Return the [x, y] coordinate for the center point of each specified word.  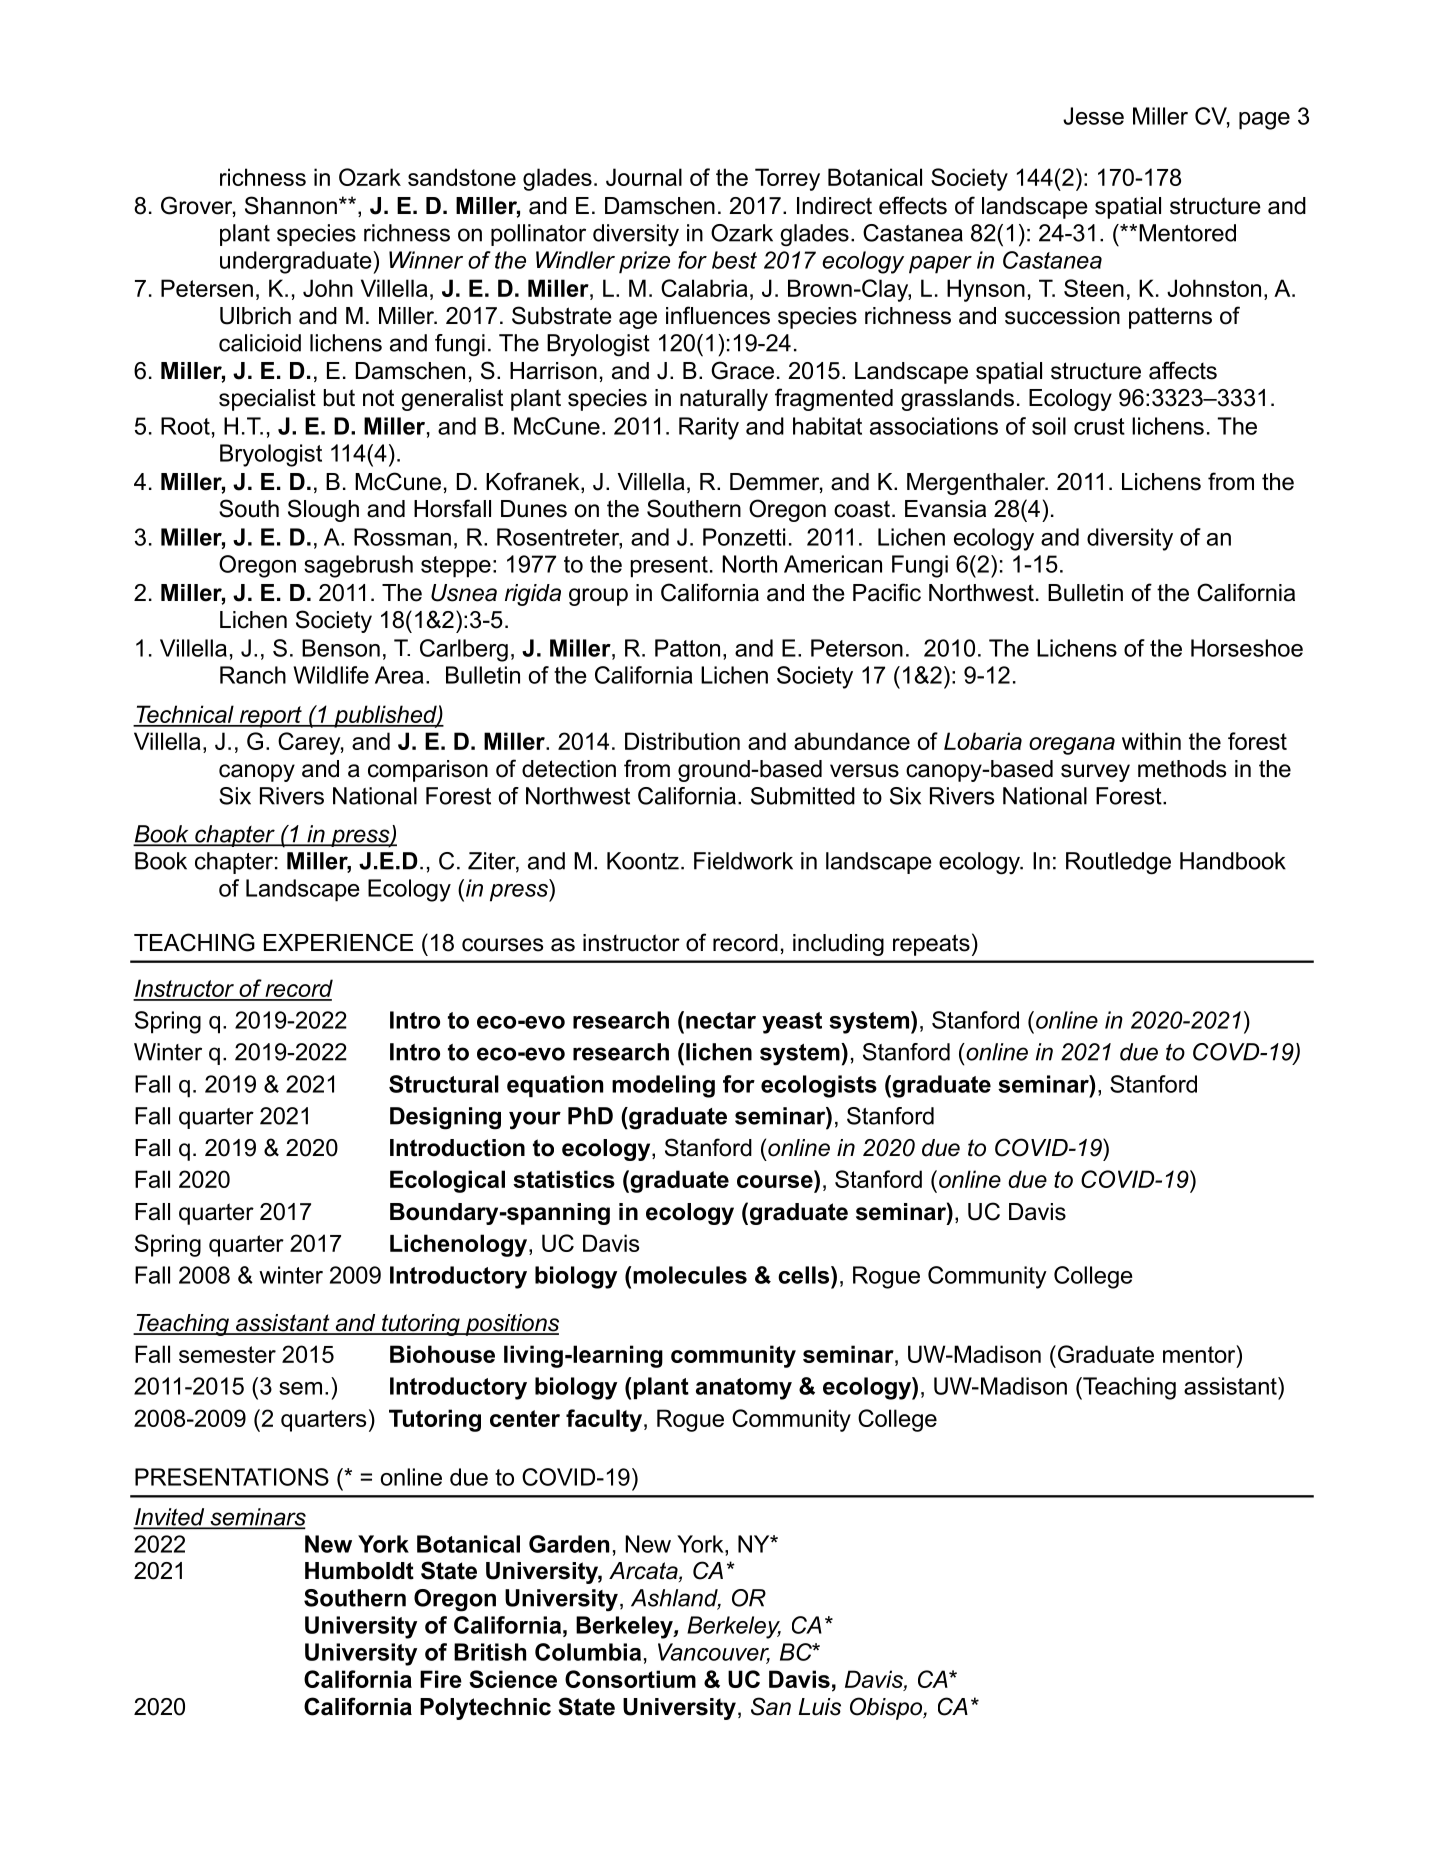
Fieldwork [743, 861]
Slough [323, 510]
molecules [690, 1275]
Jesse [1093, 116]
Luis [819, 1707]
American [833, 564]
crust [1099, 426]
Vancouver [714, 1653]
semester [227, 1354]
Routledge [1118, 863]
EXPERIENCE [338, 942]
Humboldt [359, 1571]
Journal [644, 177]
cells [805, 1275]
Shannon [291, 205]
